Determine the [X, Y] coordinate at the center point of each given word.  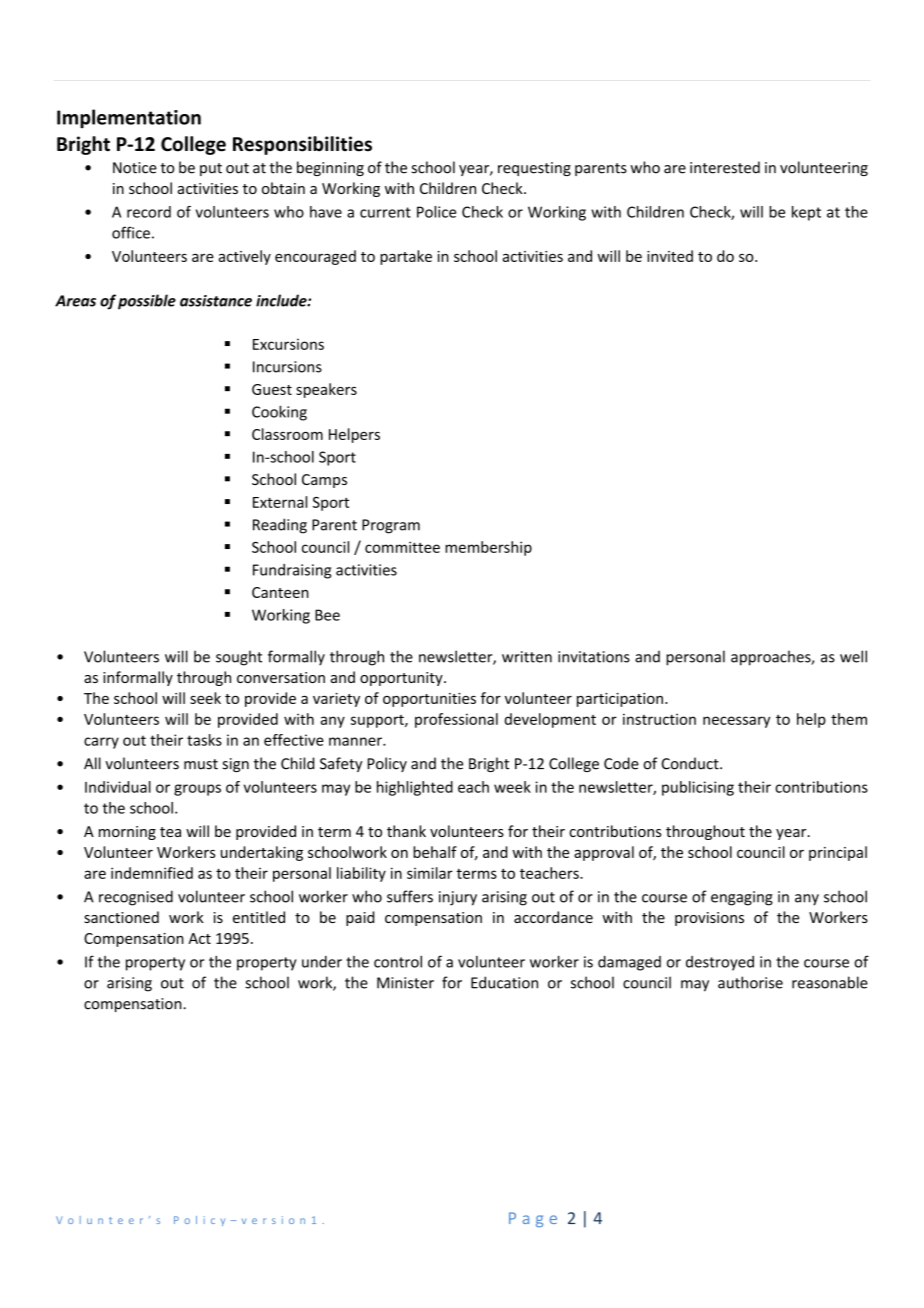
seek [205, 698]
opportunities [429, 700]
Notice [135, 168]
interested [725, 167]
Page [533, 1219]
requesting [534, 169]
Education [504, 982]
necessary [736, 722]
